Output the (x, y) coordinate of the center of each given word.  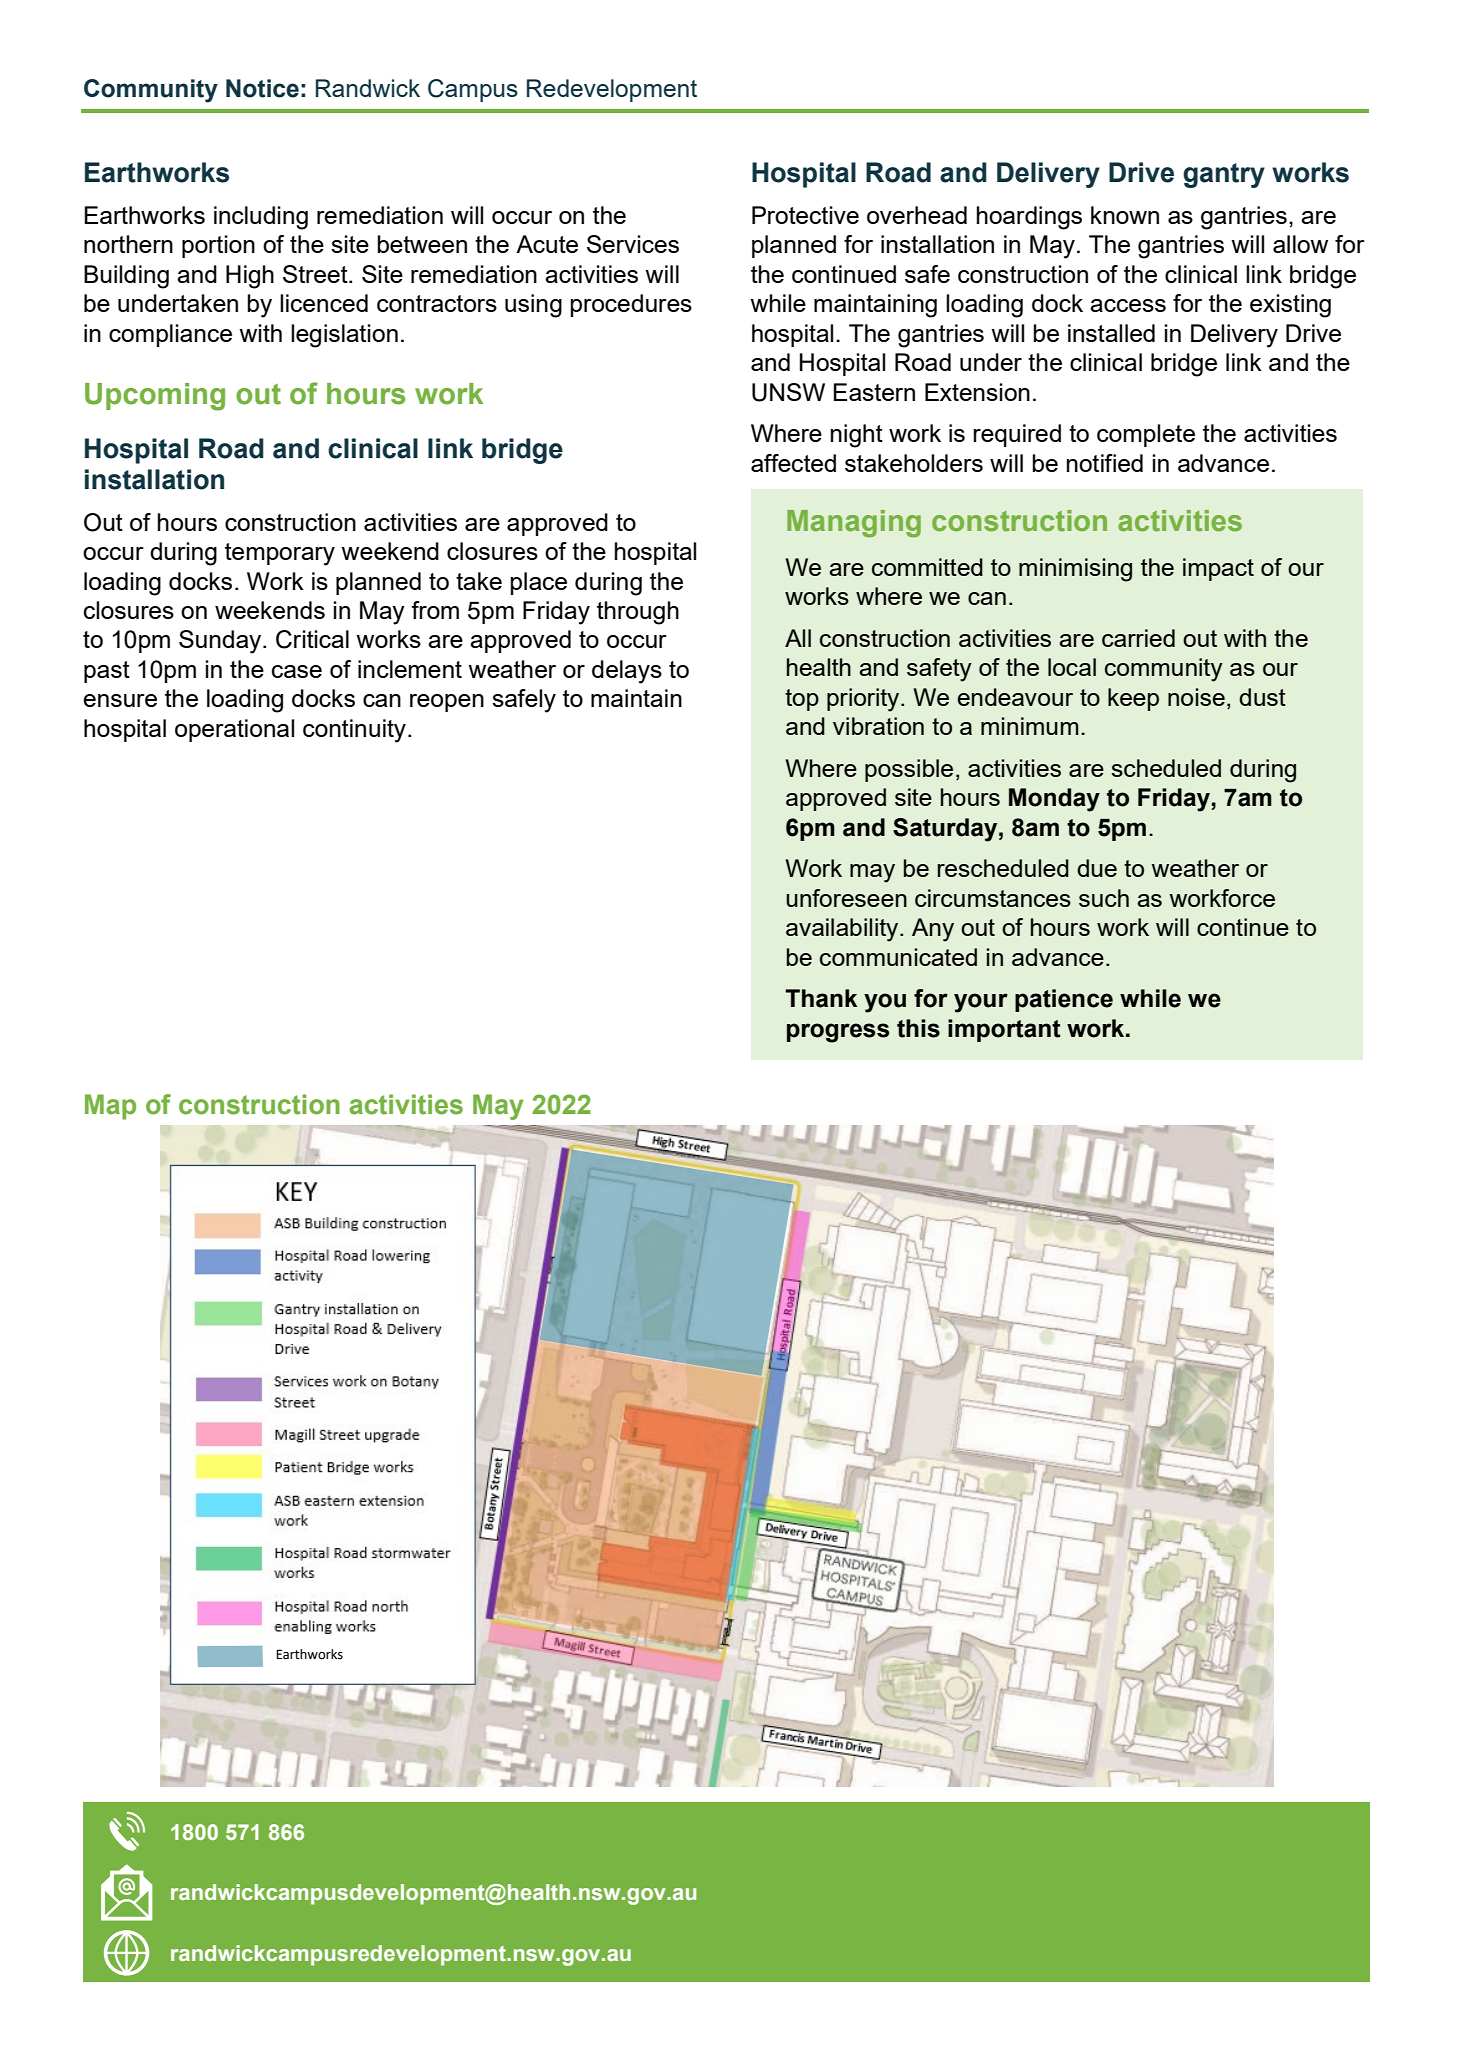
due (1097, 868)
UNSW (788, 392)
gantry (1224, 175)
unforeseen (846, 898)
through (638, 613)
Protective (805, 215)
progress (838, 1033)
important (1004, 1030)
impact (1218, 569)
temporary (280, 554)
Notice (262, 88)
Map (110, 1107)
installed (1111, 333)
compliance (170, 335)
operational (234, 730)
